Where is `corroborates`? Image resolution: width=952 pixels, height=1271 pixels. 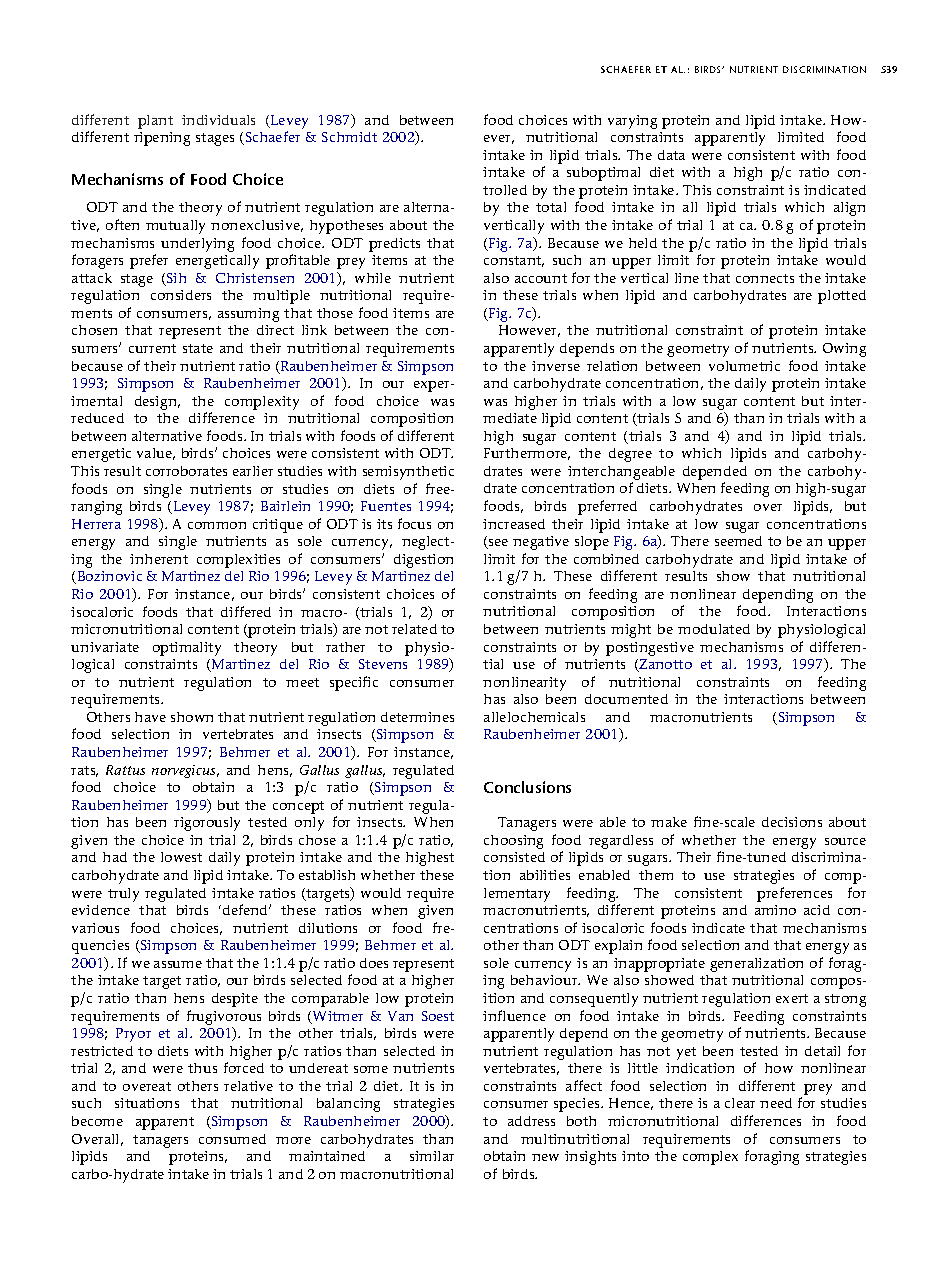 corroborates is located at coordinates (186, 471).
